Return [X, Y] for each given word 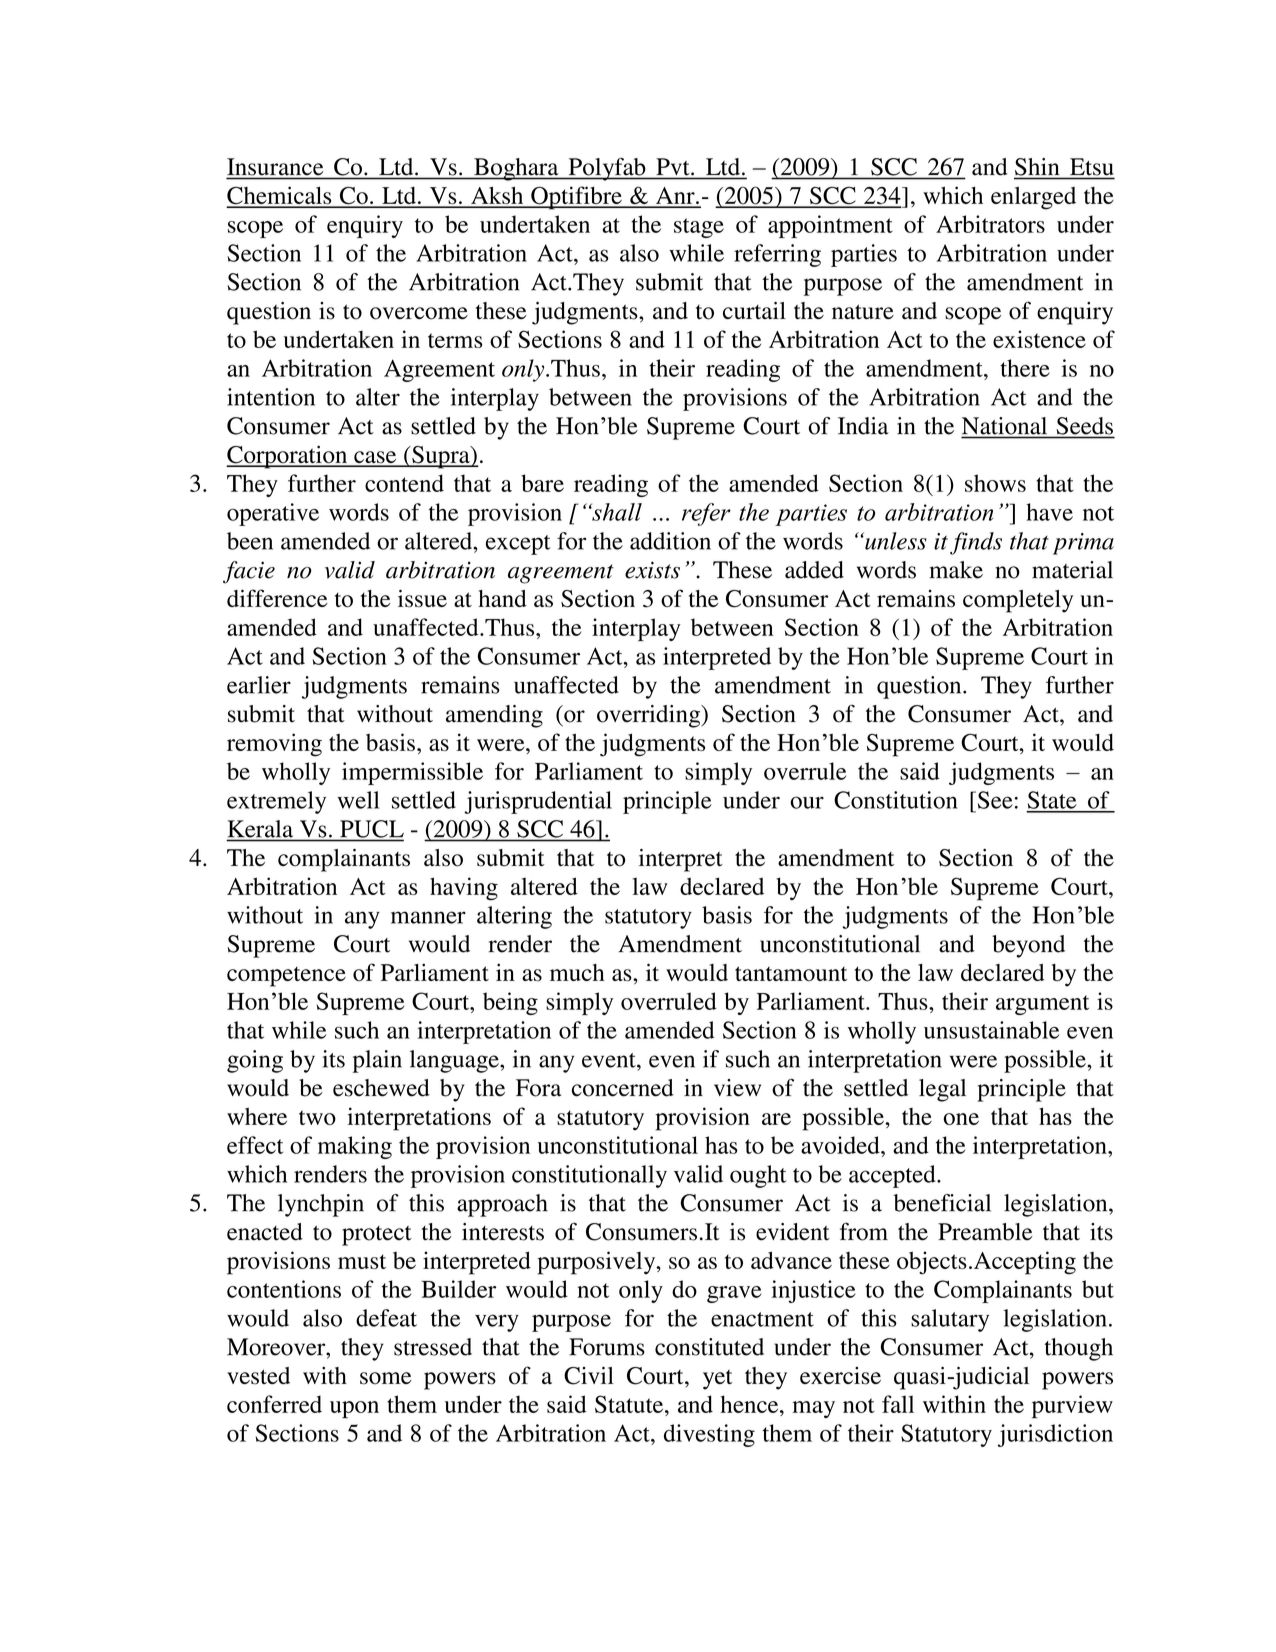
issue [422, 598]
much [577, 972]
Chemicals [280, 196]
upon [354, 1410]
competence [286, 977]
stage [699, 228]
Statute [630, 1404]
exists [652, 570]
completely [1018, 601]
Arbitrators [990, 224]
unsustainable [991, 1030]
